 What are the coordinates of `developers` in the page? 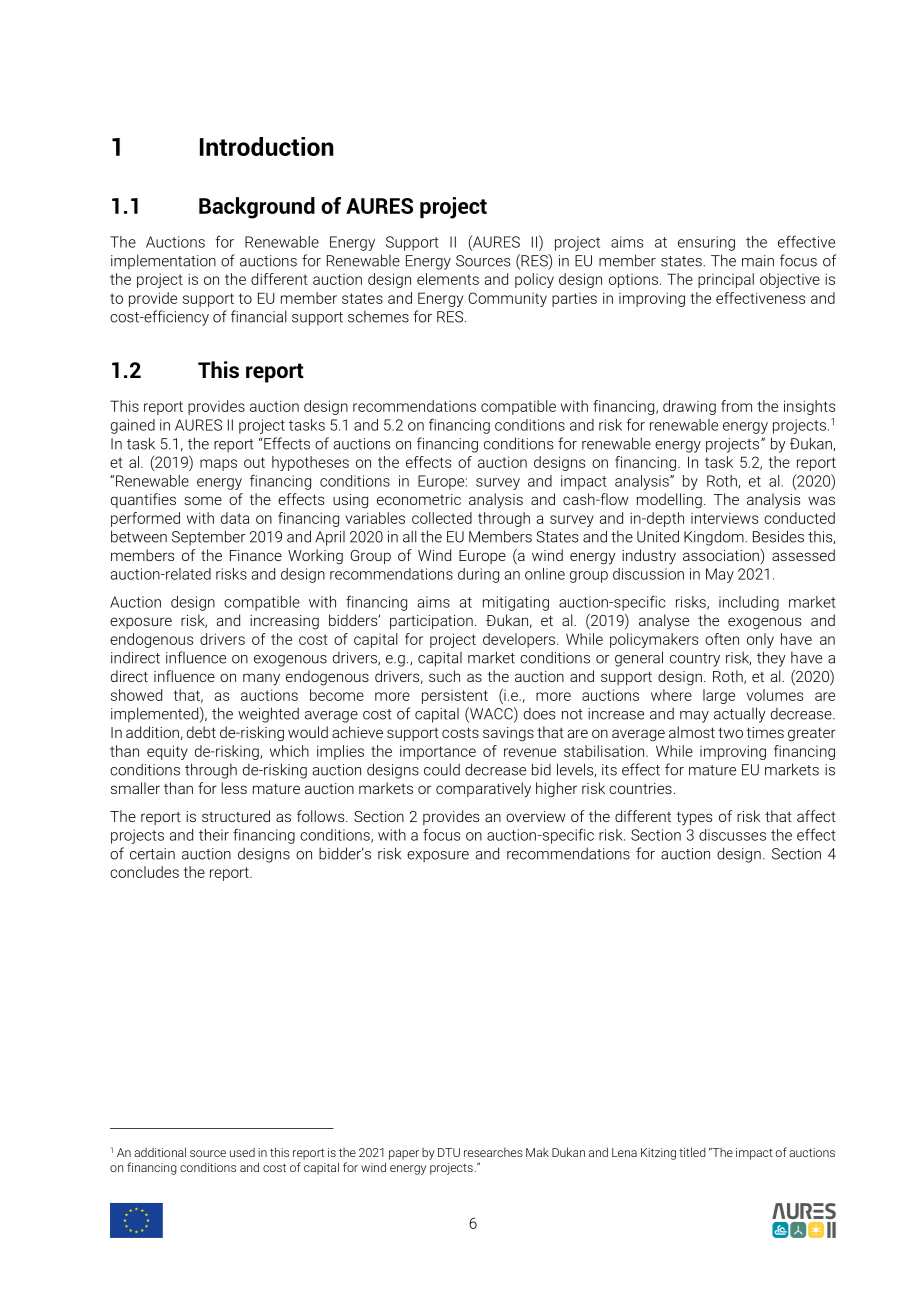 It's located at (520, 640).
